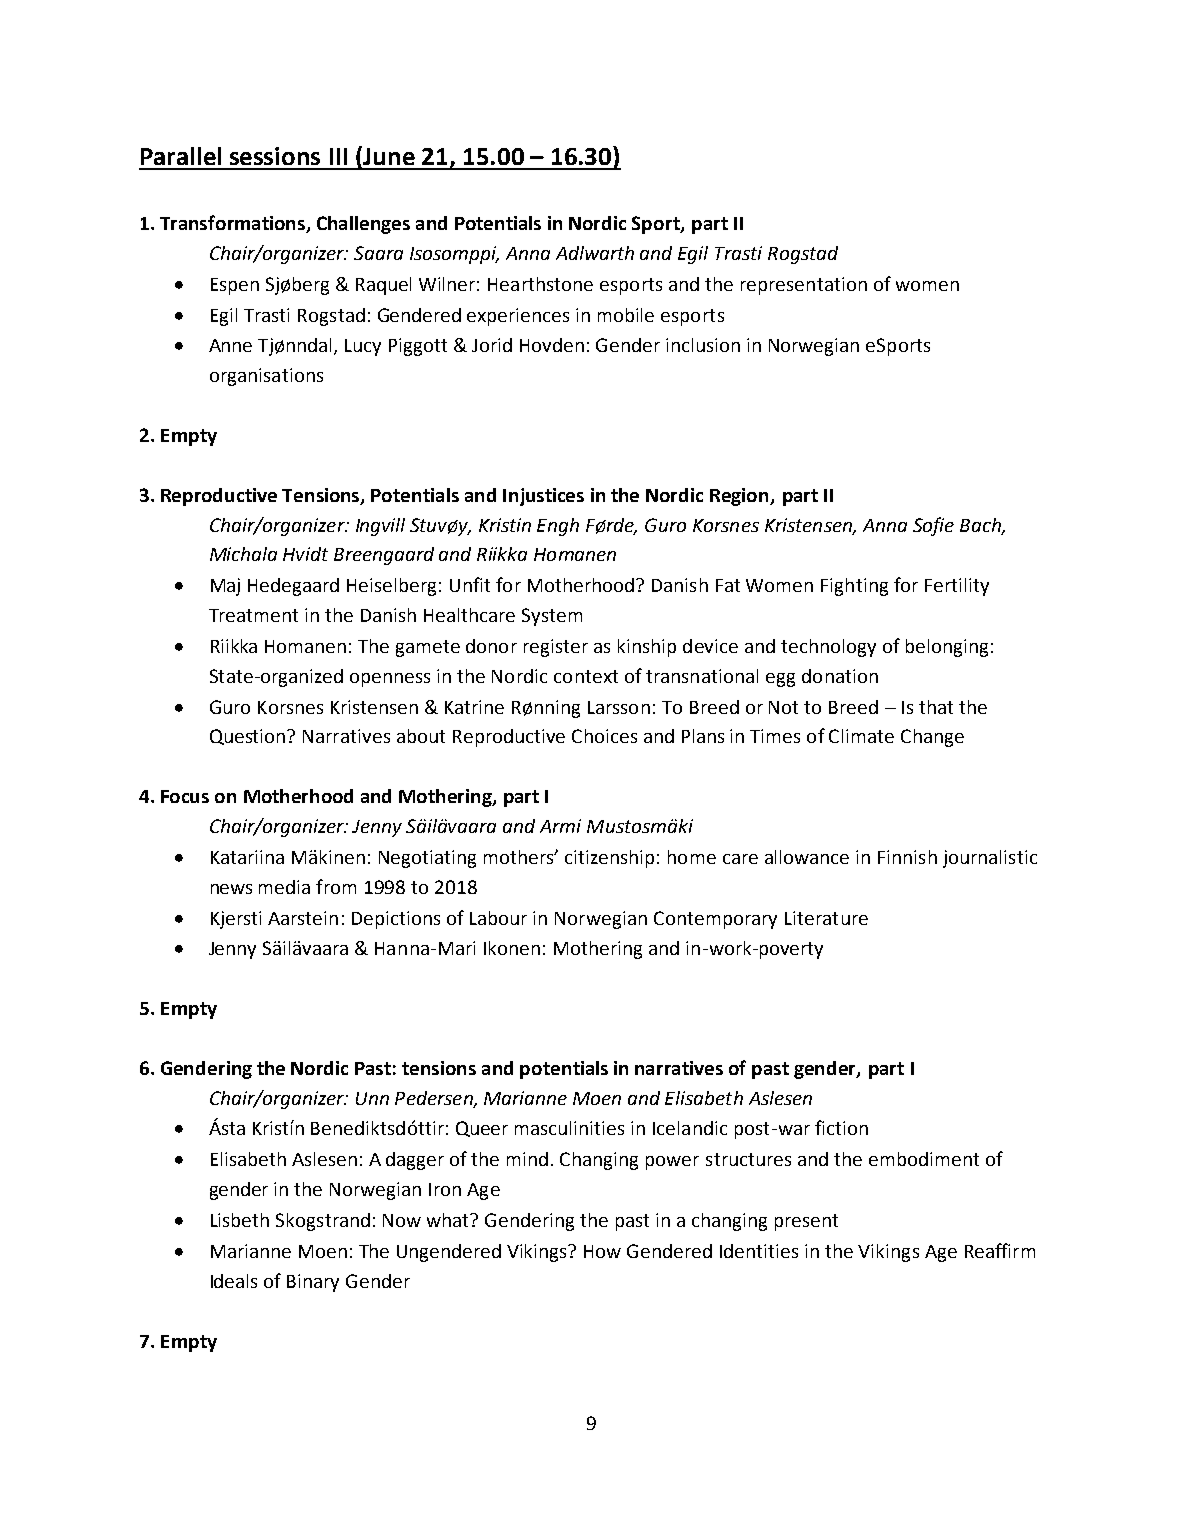 The height and width of the screenshot is (1529, 1182). Describe the element at coordinates (249, 737) in the screenshot. I see `Question` at that location.
